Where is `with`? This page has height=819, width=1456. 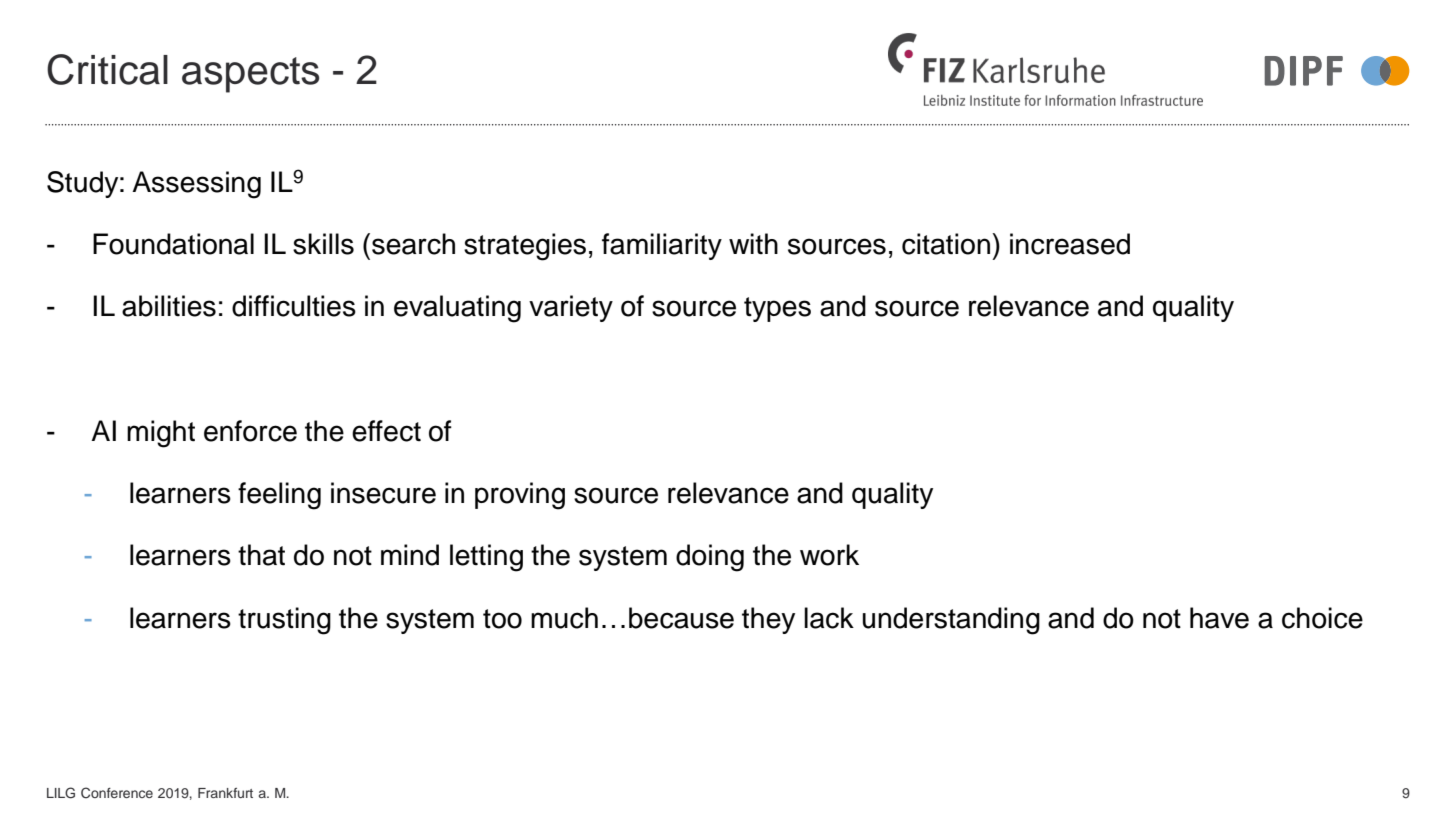
with is located at coordinates (753, 243).
